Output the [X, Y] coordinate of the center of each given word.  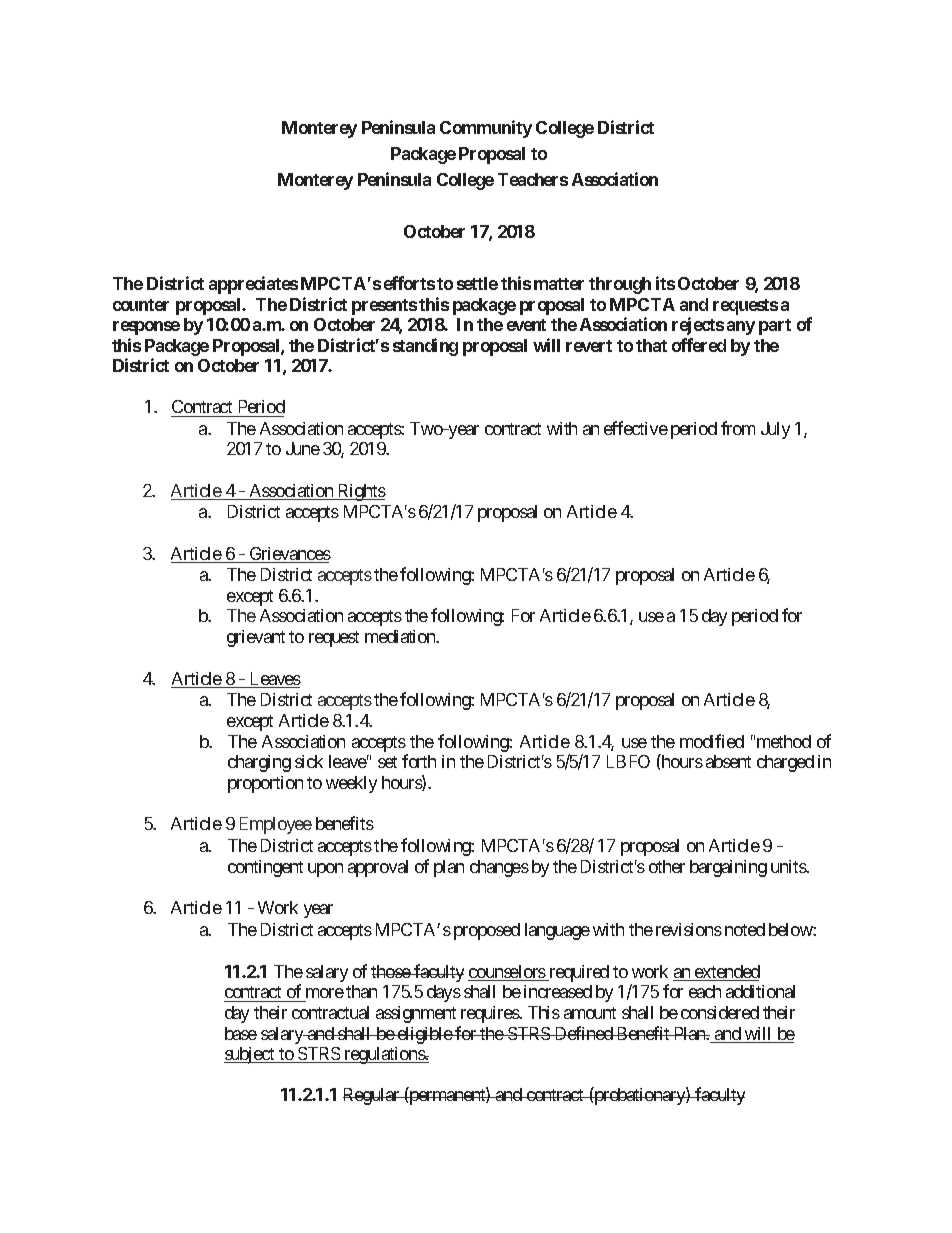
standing [425, 347]
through [620, 285]
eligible [424, 1035]
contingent [265, 868]
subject [250, 1055]
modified [712, 741]
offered [699, 345]
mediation [401, 636]
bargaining [728, 868]
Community [486, 129]
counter [141, 305]
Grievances [289, 555]
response [146, 328]
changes [499, 868]
